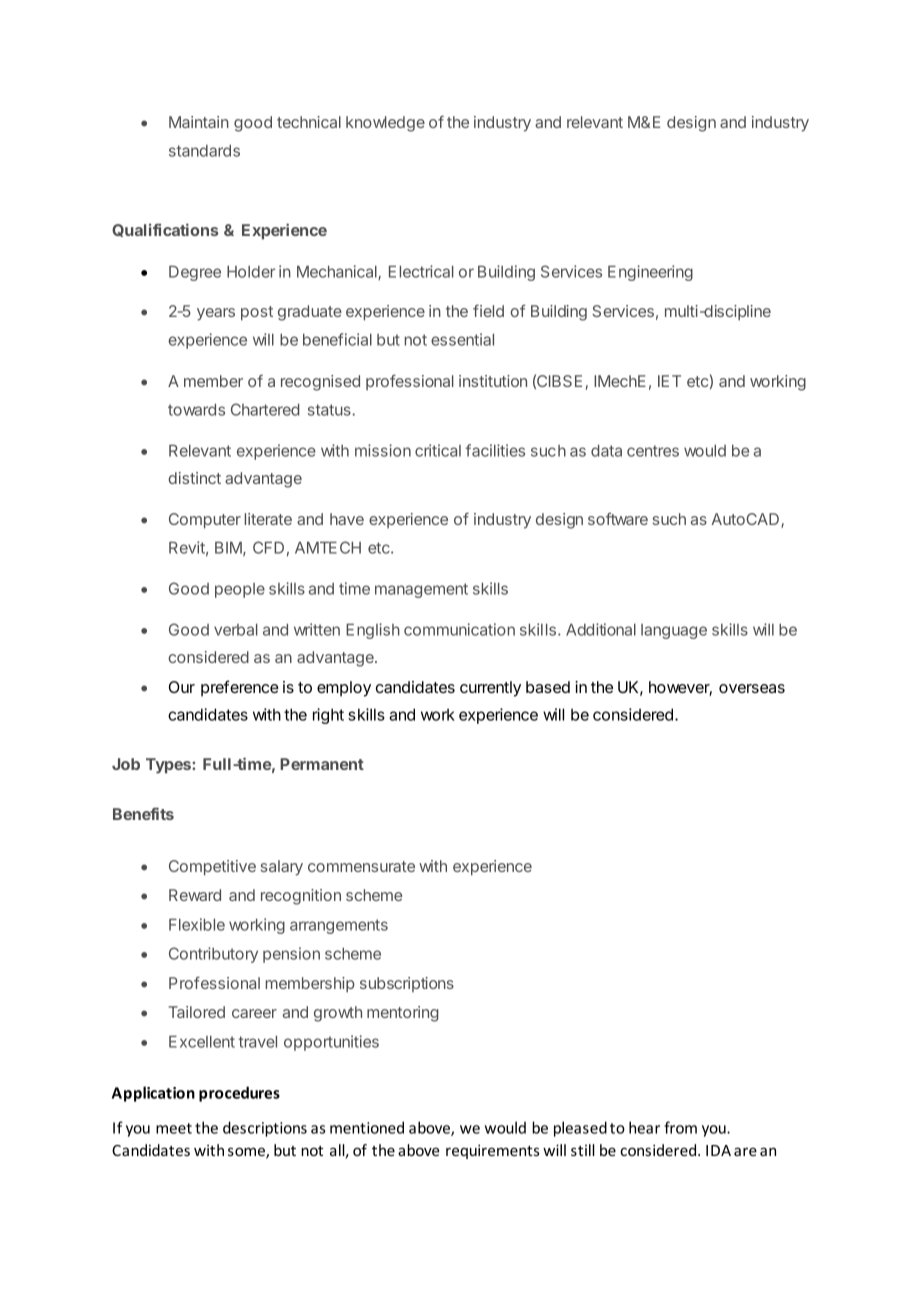  I want to click on overseas, so click(752, 688).
